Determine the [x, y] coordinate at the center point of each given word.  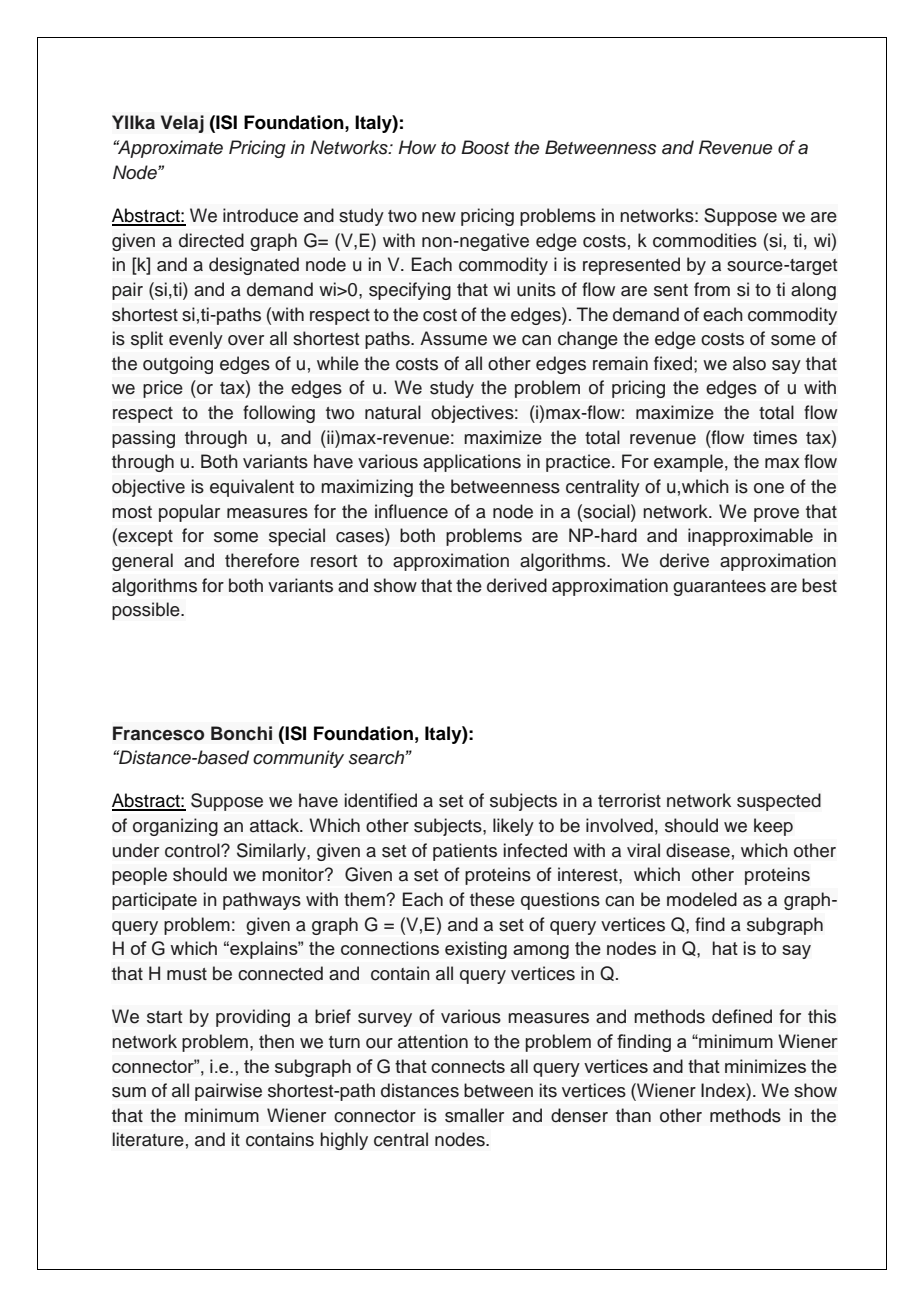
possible [147, 611]
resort [334, 561]
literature [148, 1139]
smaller [474, 1115]
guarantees [719, 588]
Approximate [169, 149]
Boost [485, 147]
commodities [705, 240]
